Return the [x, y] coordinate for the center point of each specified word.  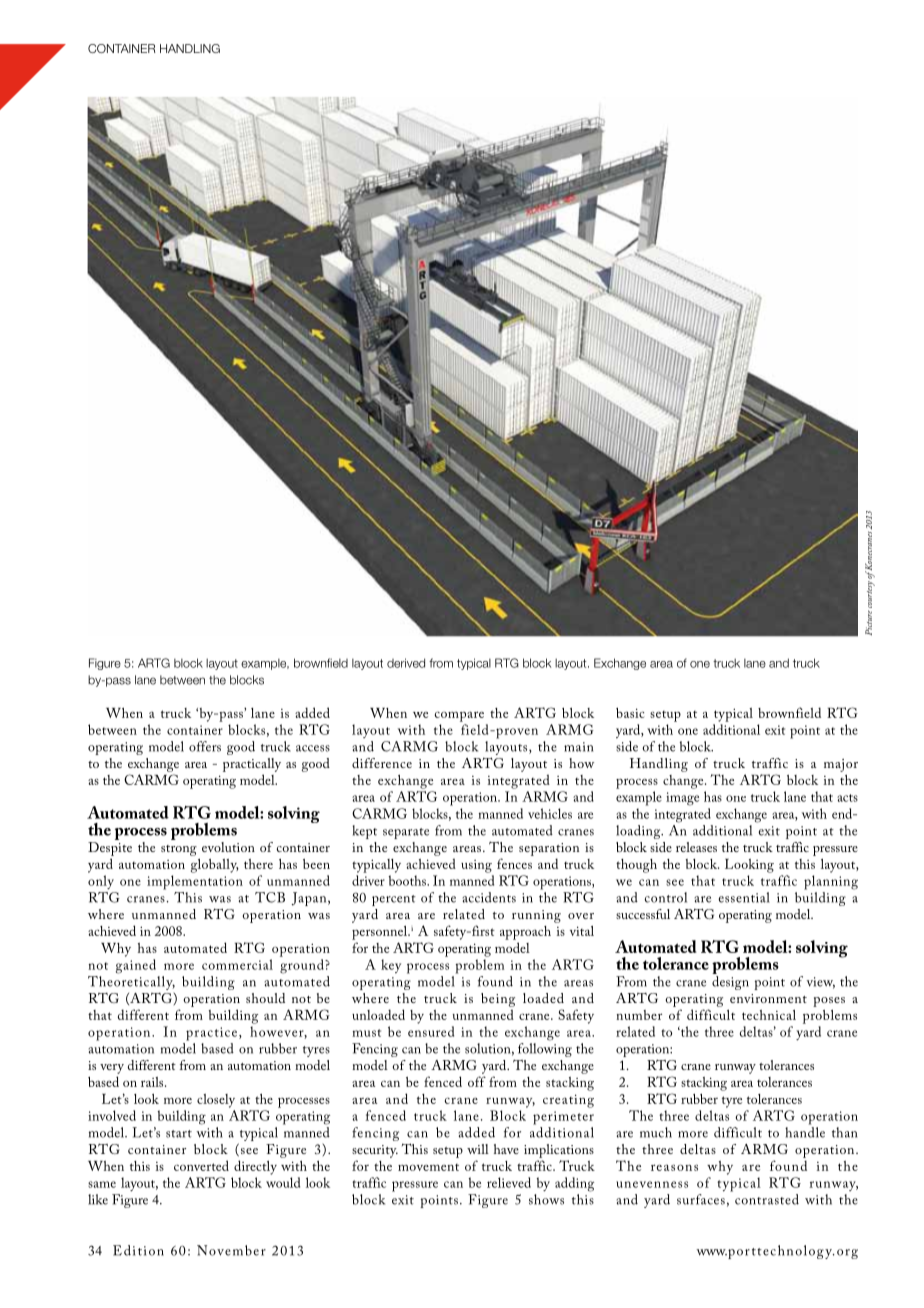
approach [525, 933]
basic [630, 713]
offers [205, 746]
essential [744, 897]
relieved [509, 1182]
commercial [237, 964]
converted [201, 1165]
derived [406, 663]
